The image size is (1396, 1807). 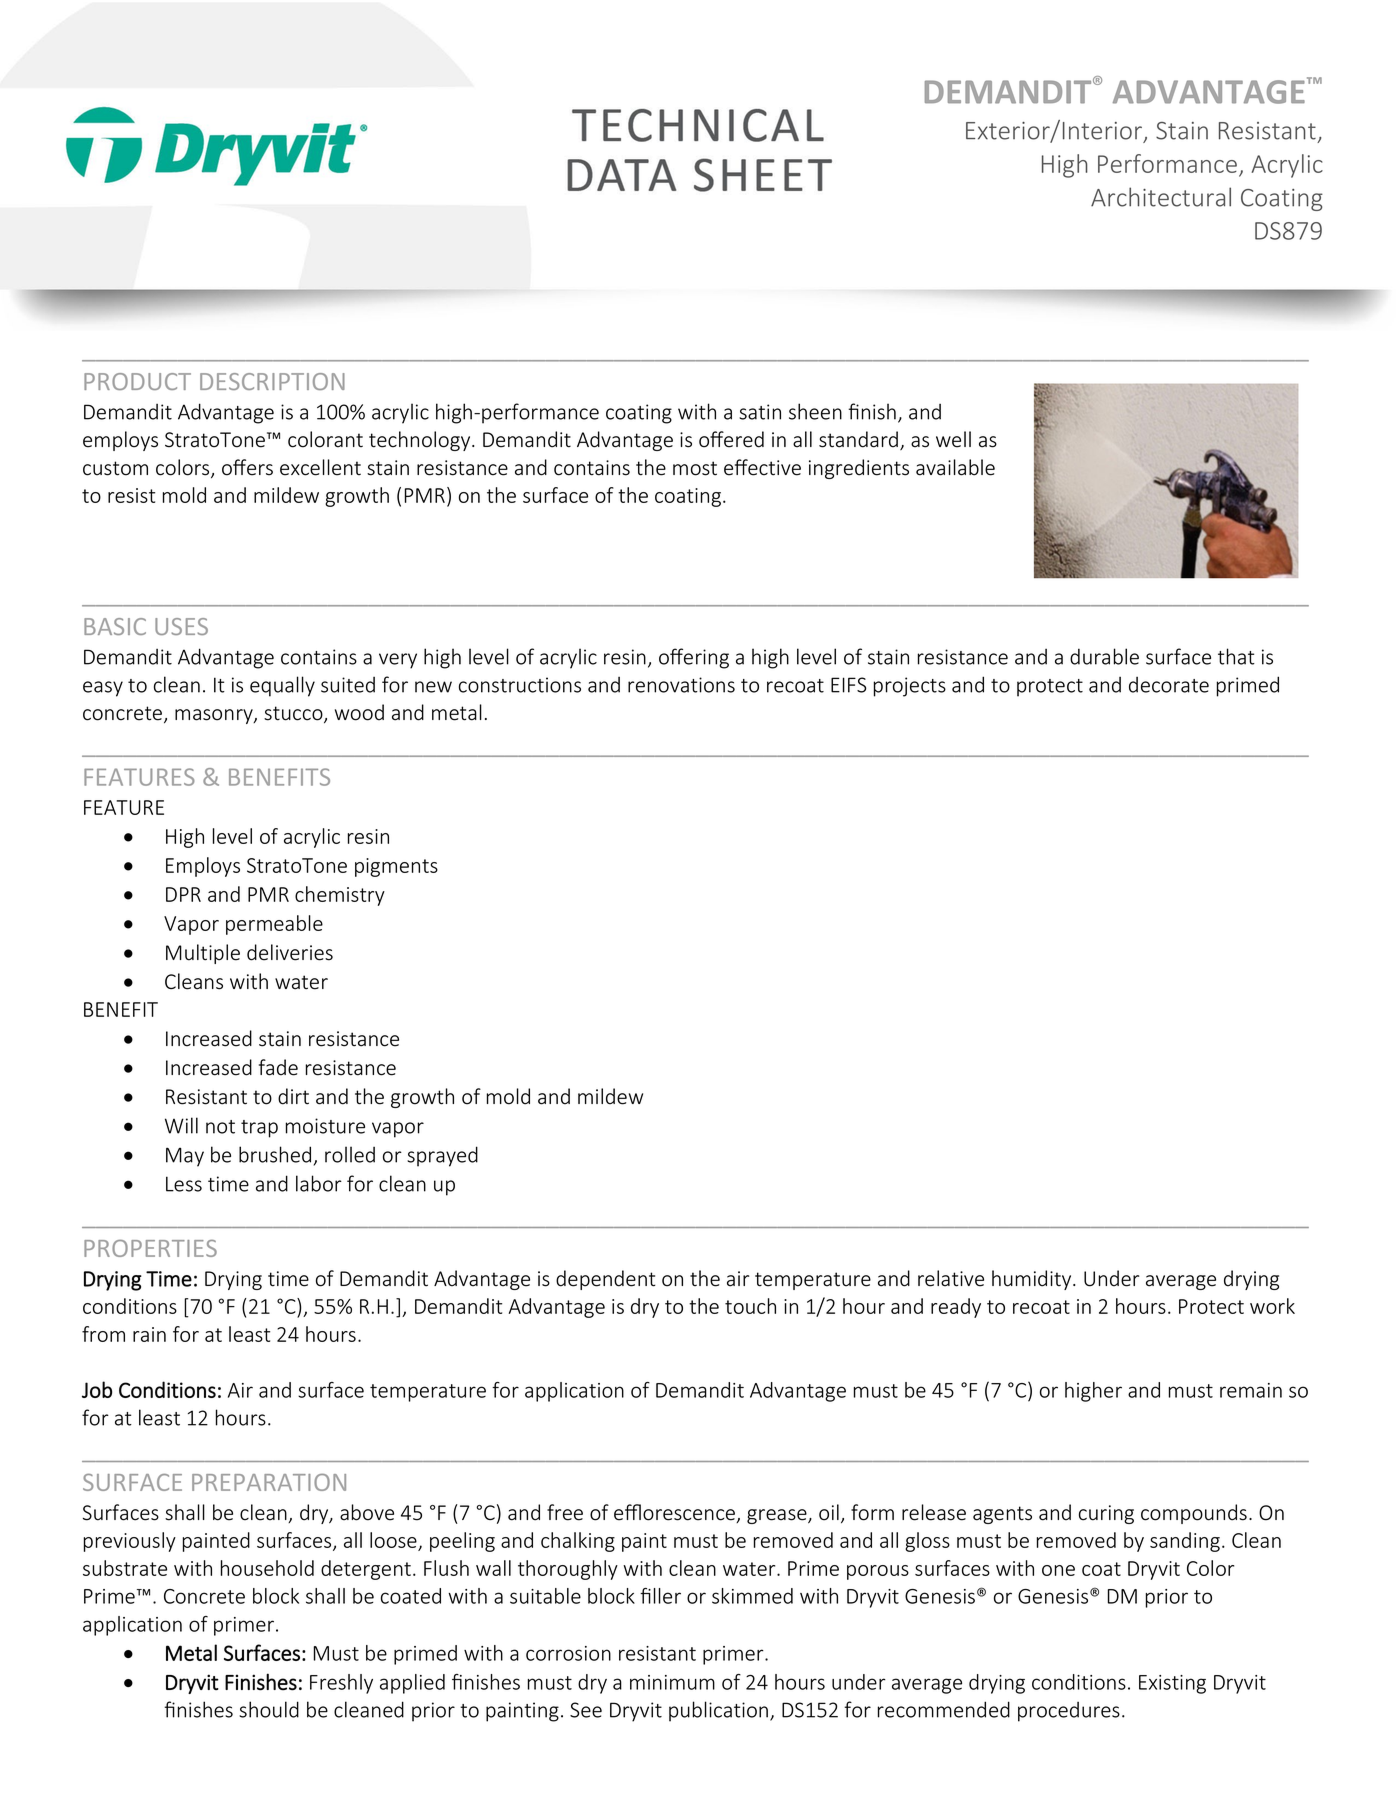 What do you see at coordinates (1169, 685) in the image?
I see `decorate` at bounding box center [1169, 685].
